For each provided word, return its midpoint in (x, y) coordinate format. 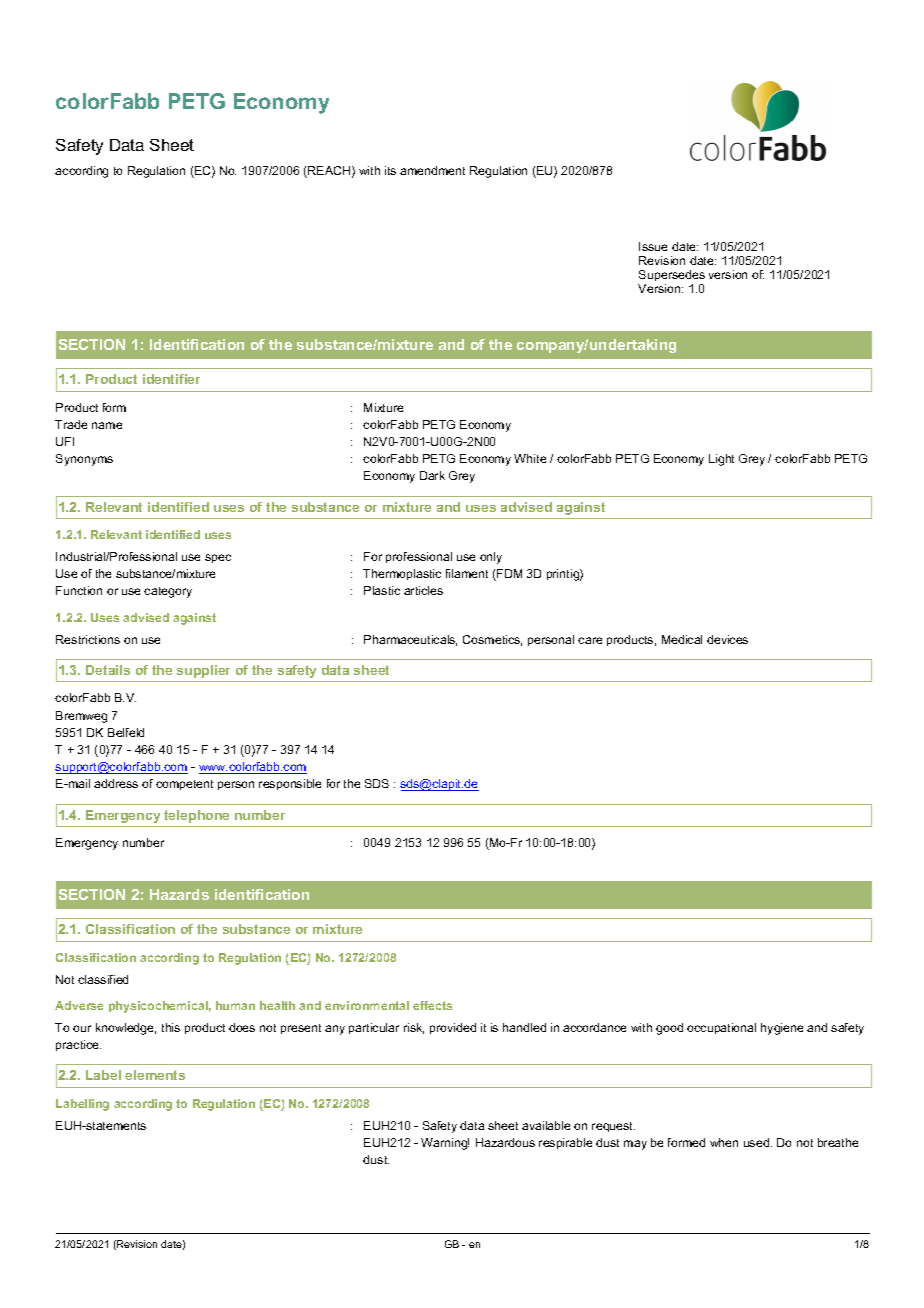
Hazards (179, 894)
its (390, 170)
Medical (682, 639)
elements (155, 1075)
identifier (171, 379)
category (168, 592)
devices (727, 639)
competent (184, 785)
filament (467, 573)
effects (432, 1005)
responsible (290, 784)
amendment (432, 170)
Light (721, 460)
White (530, 458)
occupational (721, 1028)
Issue (653, 246)
